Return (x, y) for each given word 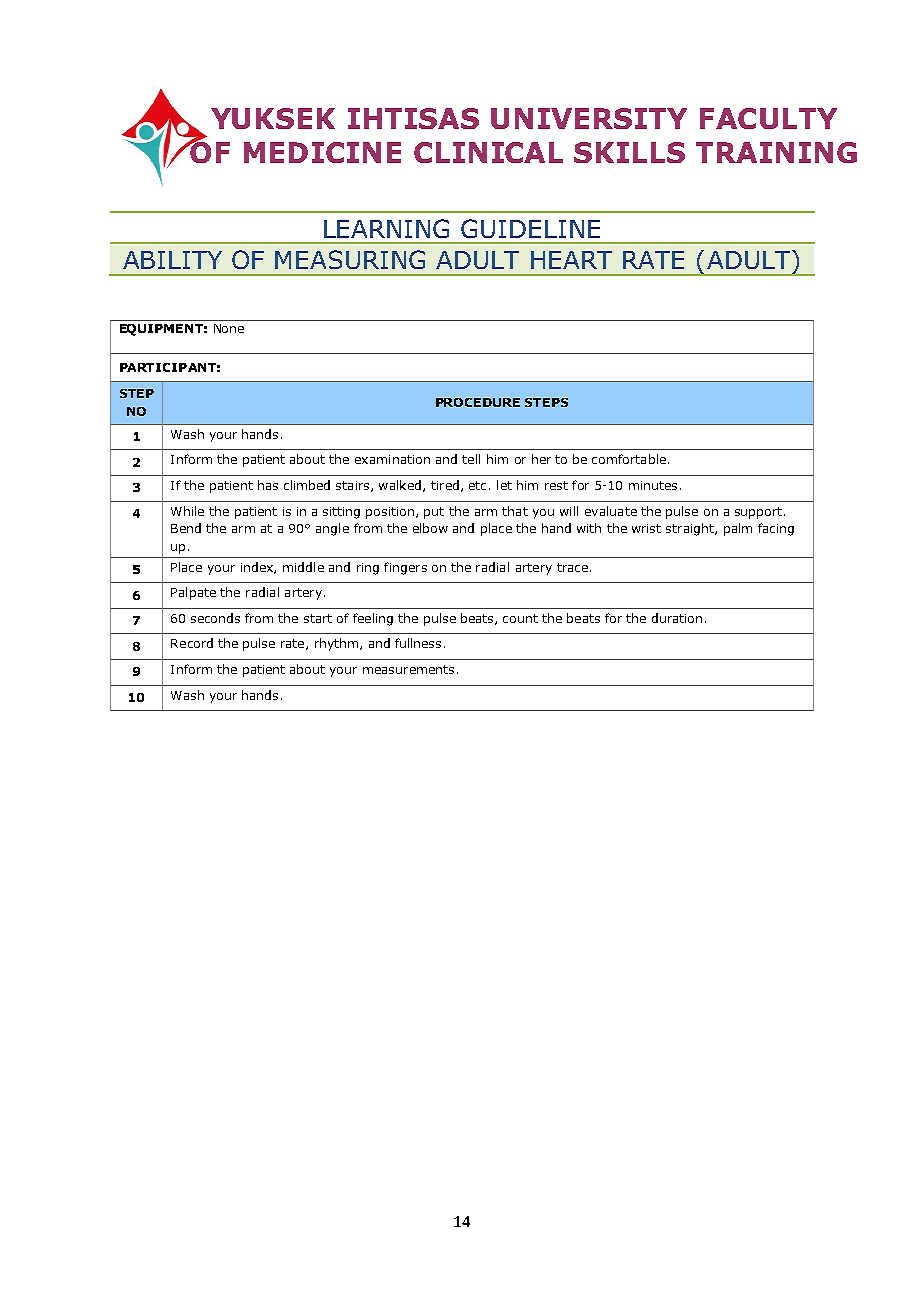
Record (192, 643)
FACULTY (768, 118)
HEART (571, 260)
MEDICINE (322, 152)
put (434, 513)
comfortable (629, 459)
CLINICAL (488, 152)
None (229, 328)
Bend (186, 528)
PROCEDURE (478, 402)
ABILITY (172, 260)
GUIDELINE (530, 228)
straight (691, 529)
